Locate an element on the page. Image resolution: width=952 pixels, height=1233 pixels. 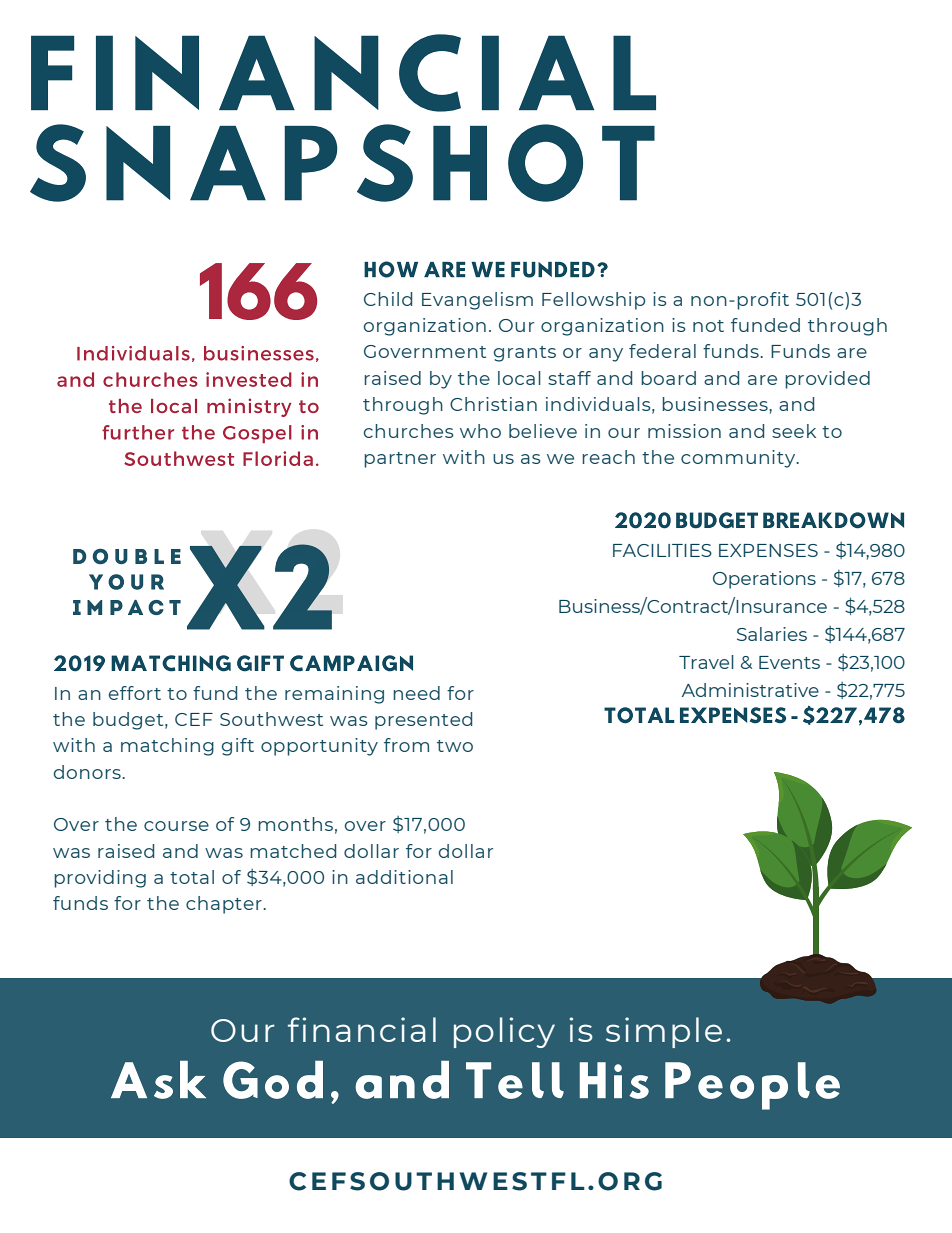
course is located at coordinates (176, 826).
